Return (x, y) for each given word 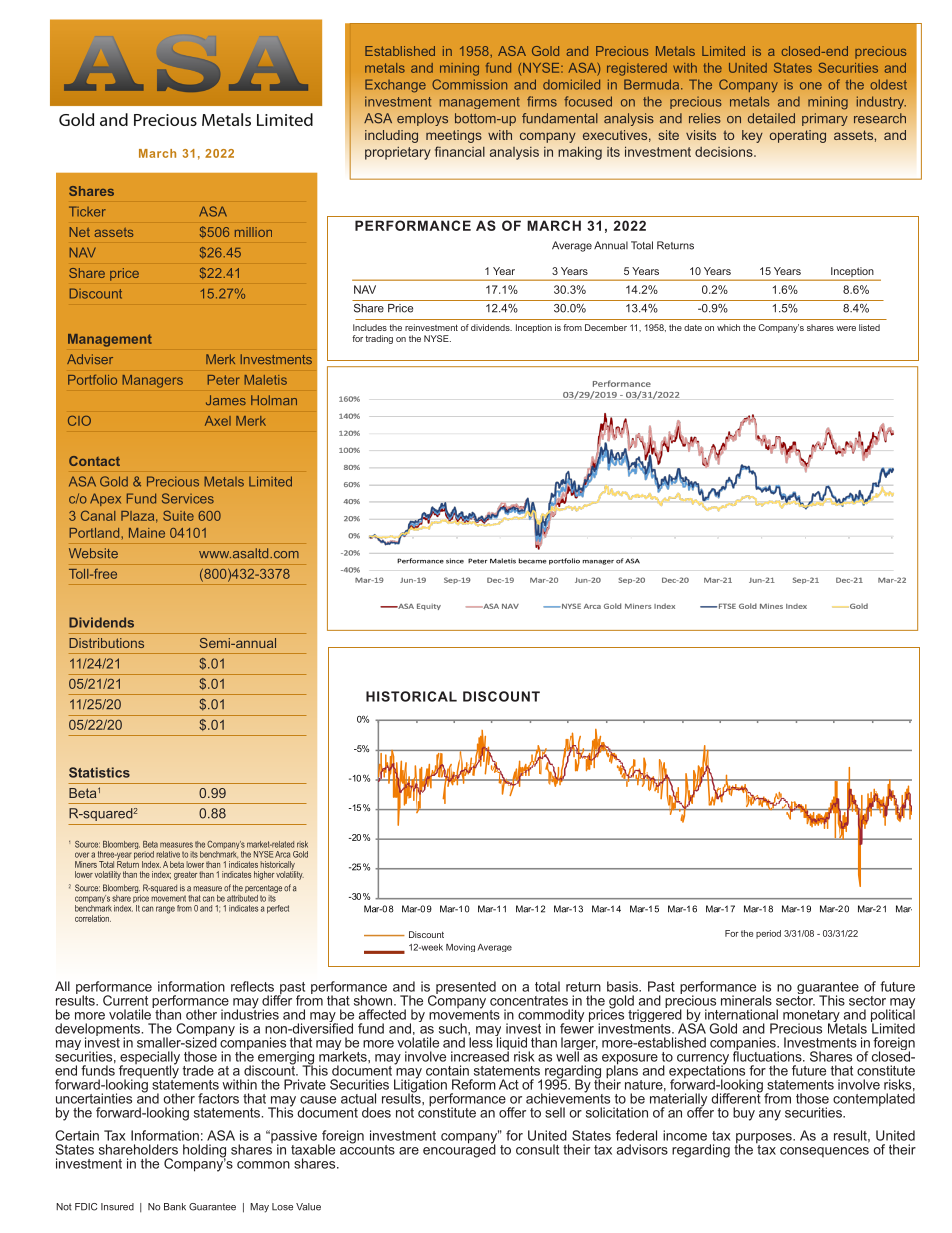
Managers (153, 381)
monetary (811, 1017)
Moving (460, 948)
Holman (274, 400)
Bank (175, 1207)
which (728, 327)
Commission (469, 84)
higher (264, 875)
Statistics (99, 772)
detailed (771, 118)
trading (379, 339)
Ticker (87, 211)
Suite (178, 515)
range (165, 910)
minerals (746, 1000)
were (846, 328)
